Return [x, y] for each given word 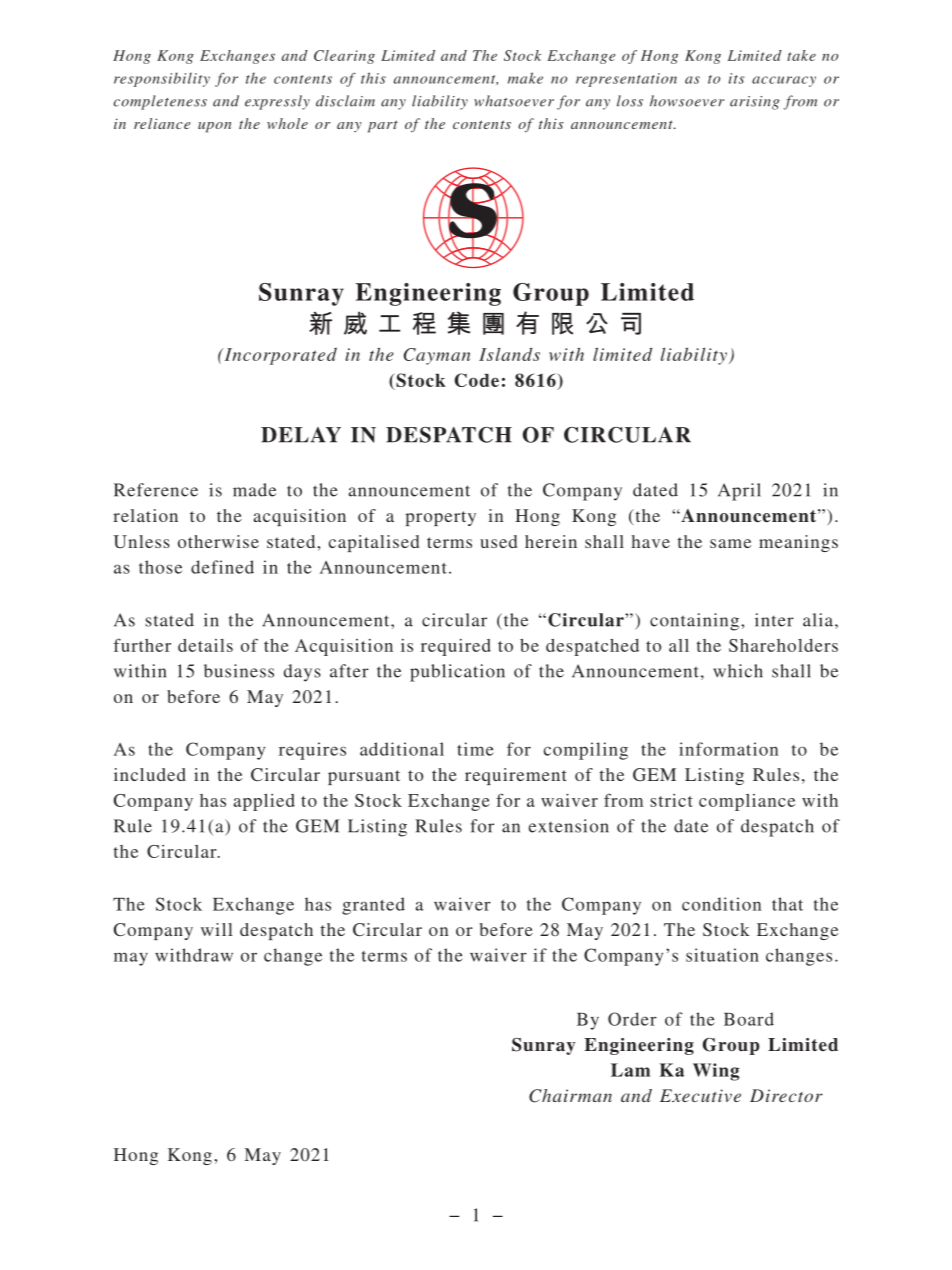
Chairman [570, 1096]
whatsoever [514, 101]
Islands [509, 354]
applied [264, 802]
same [730, 543]
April [739, 492]
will [216, 929]
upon [214, 127]
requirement [516, 776]
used [498, 541]
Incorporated [279, 356]
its [736, 78]
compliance [747, 802]
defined [222, 567]
